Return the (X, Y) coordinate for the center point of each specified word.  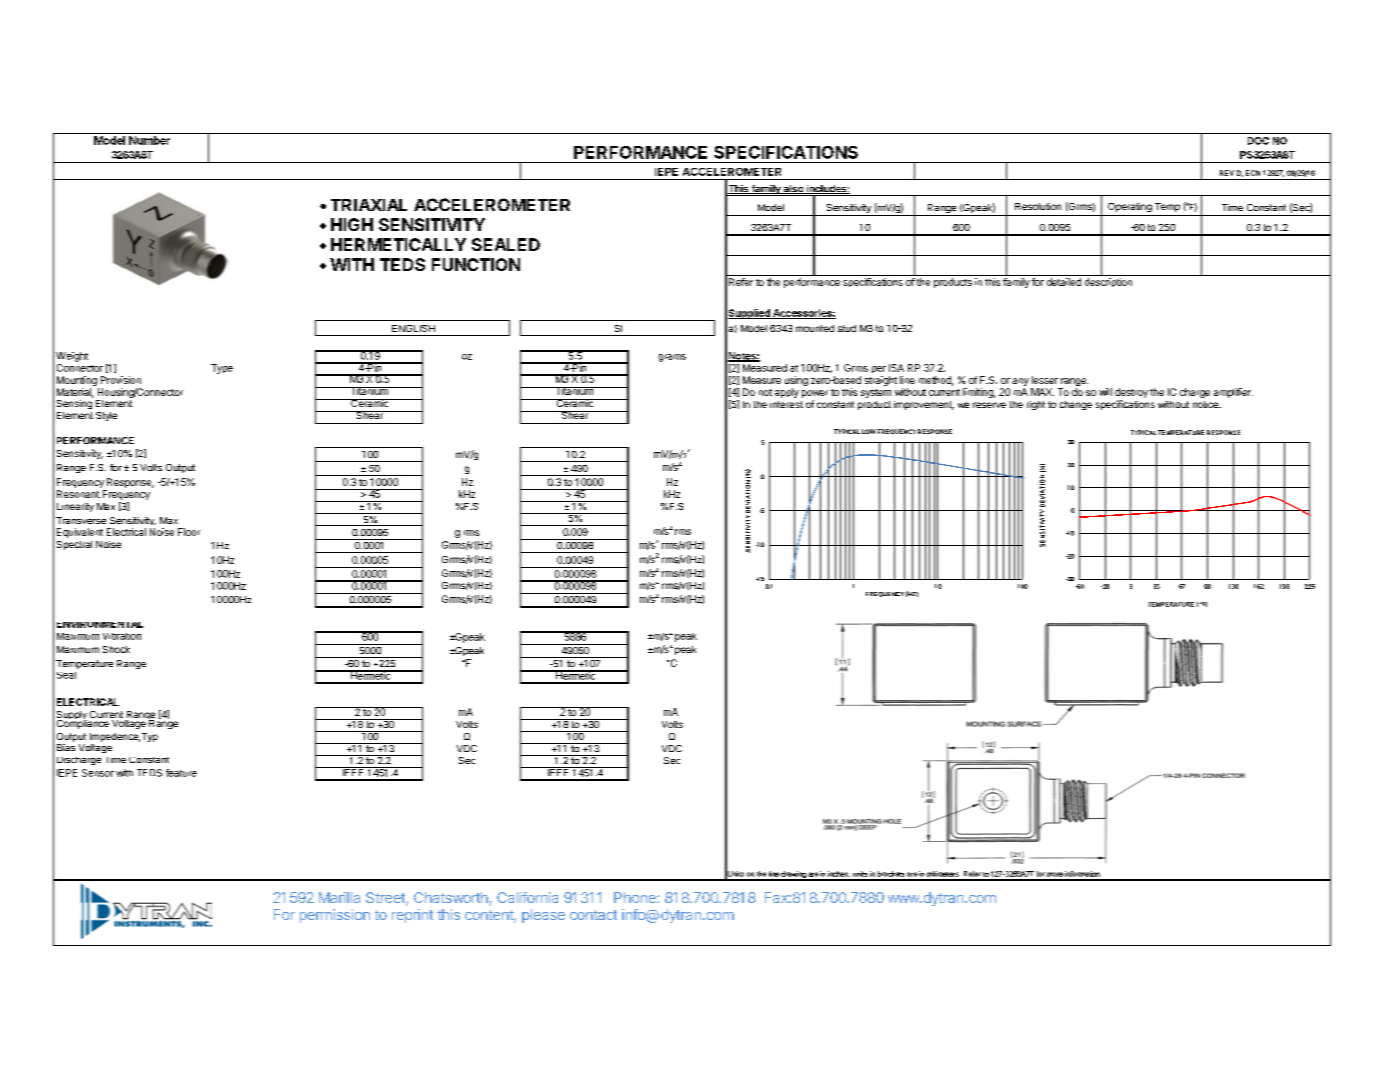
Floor (189, 532)
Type (222, 369)
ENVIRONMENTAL (100, 625)
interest (786, 404)
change (1076, 405)
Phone (636, 897)
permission (335, 916)
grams (672, 358)
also (794, 189)
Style (106, 416)
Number (149, 140)
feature (181, 773)
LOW (869, 431)
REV (1227, 173)
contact (593, 915)
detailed (1064, 282)
